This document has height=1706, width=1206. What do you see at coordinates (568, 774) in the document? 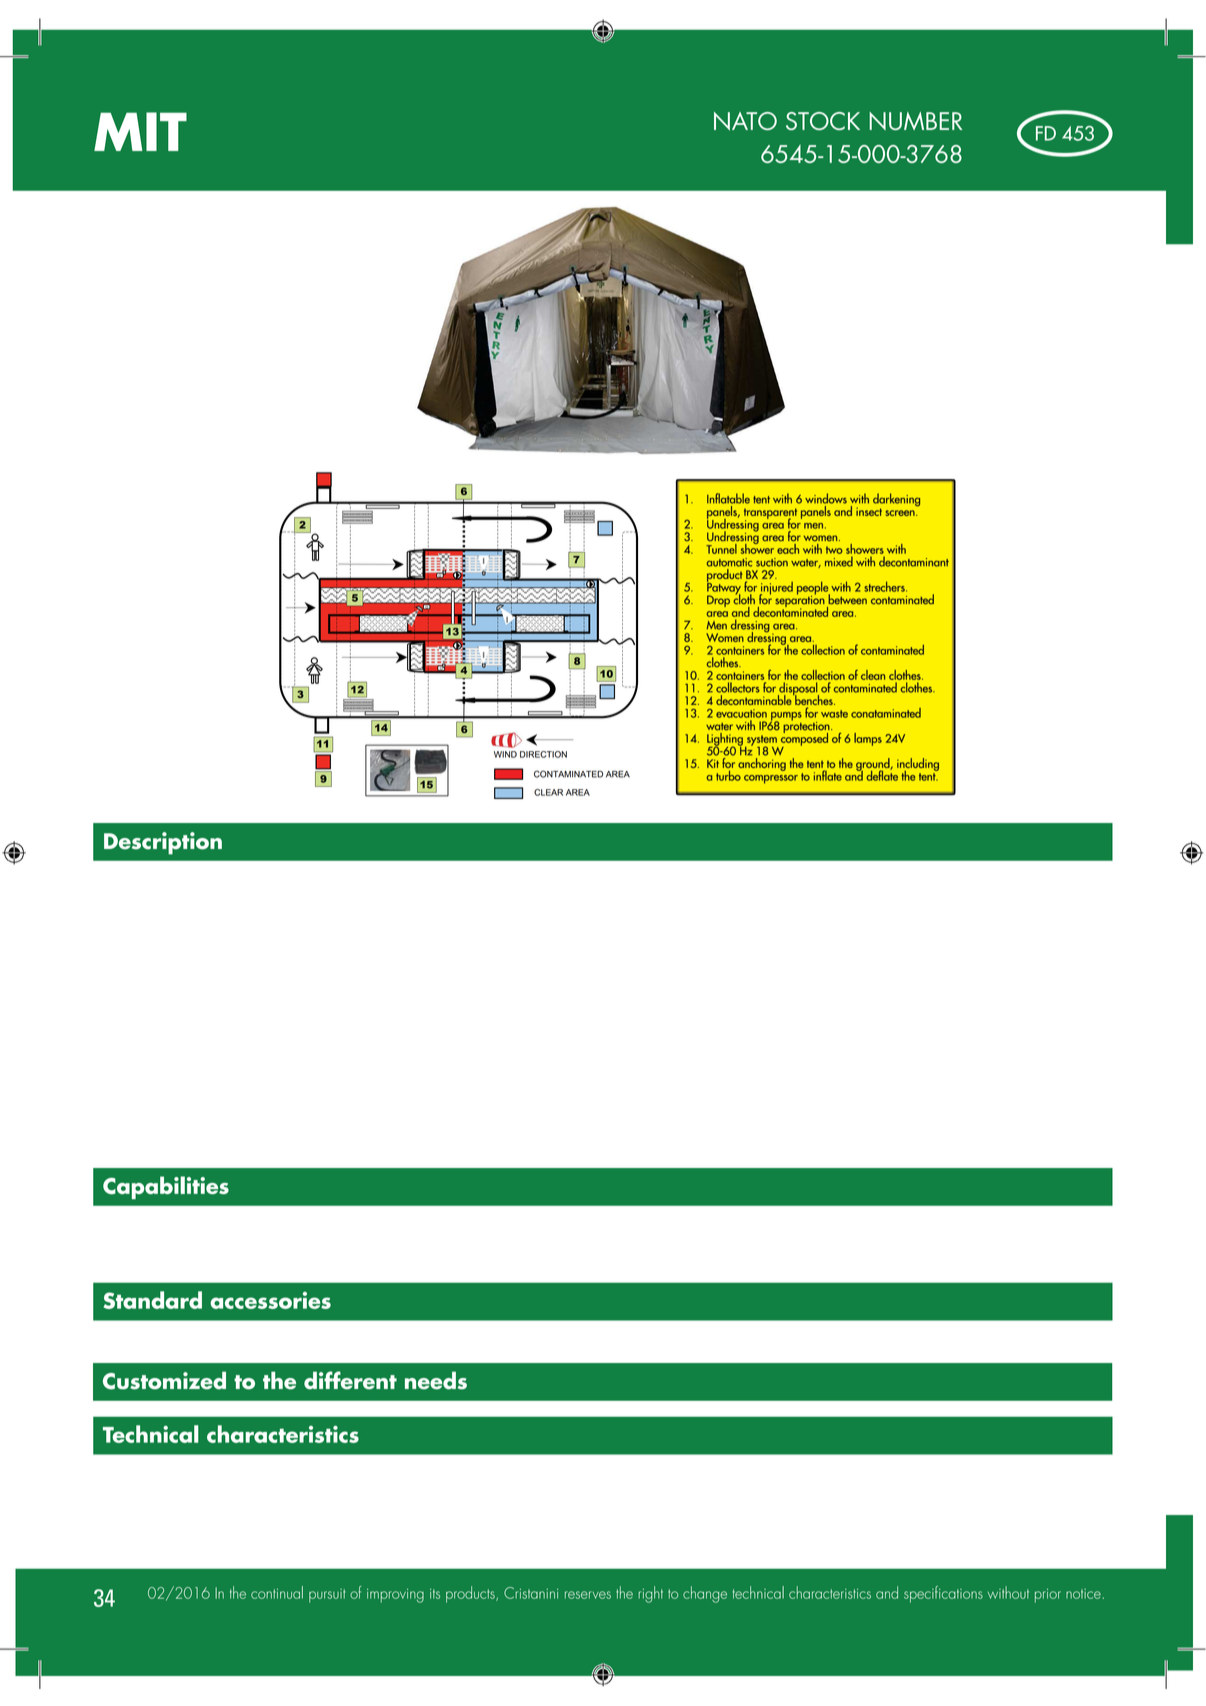
I see `CONTAMINATED` at bounding box center [568, 774].
